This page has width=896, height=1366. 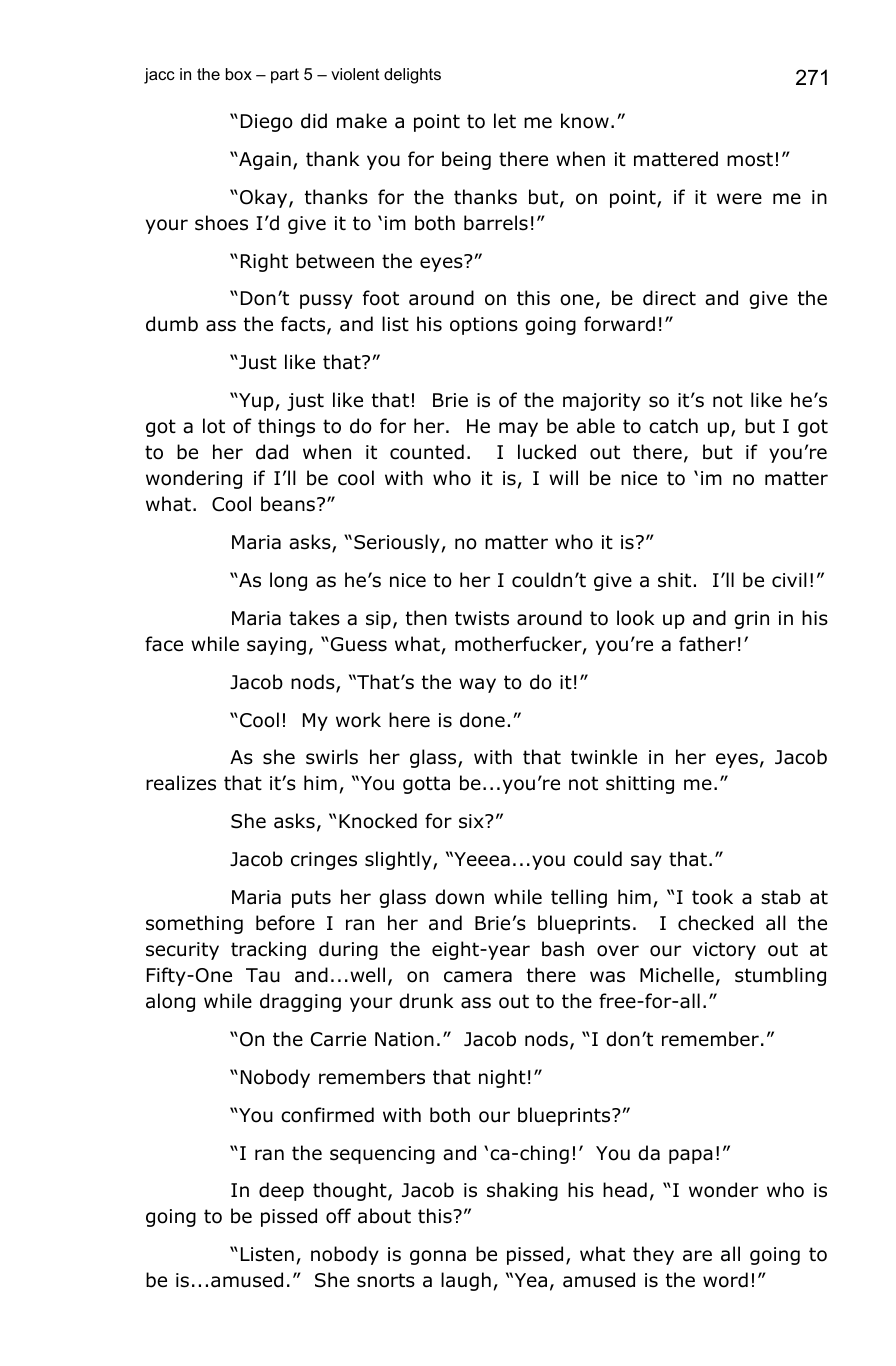 What do you see at coordinates (466, 1281) in the page?
I see `laugh` at bounding box center [466, 1281].
